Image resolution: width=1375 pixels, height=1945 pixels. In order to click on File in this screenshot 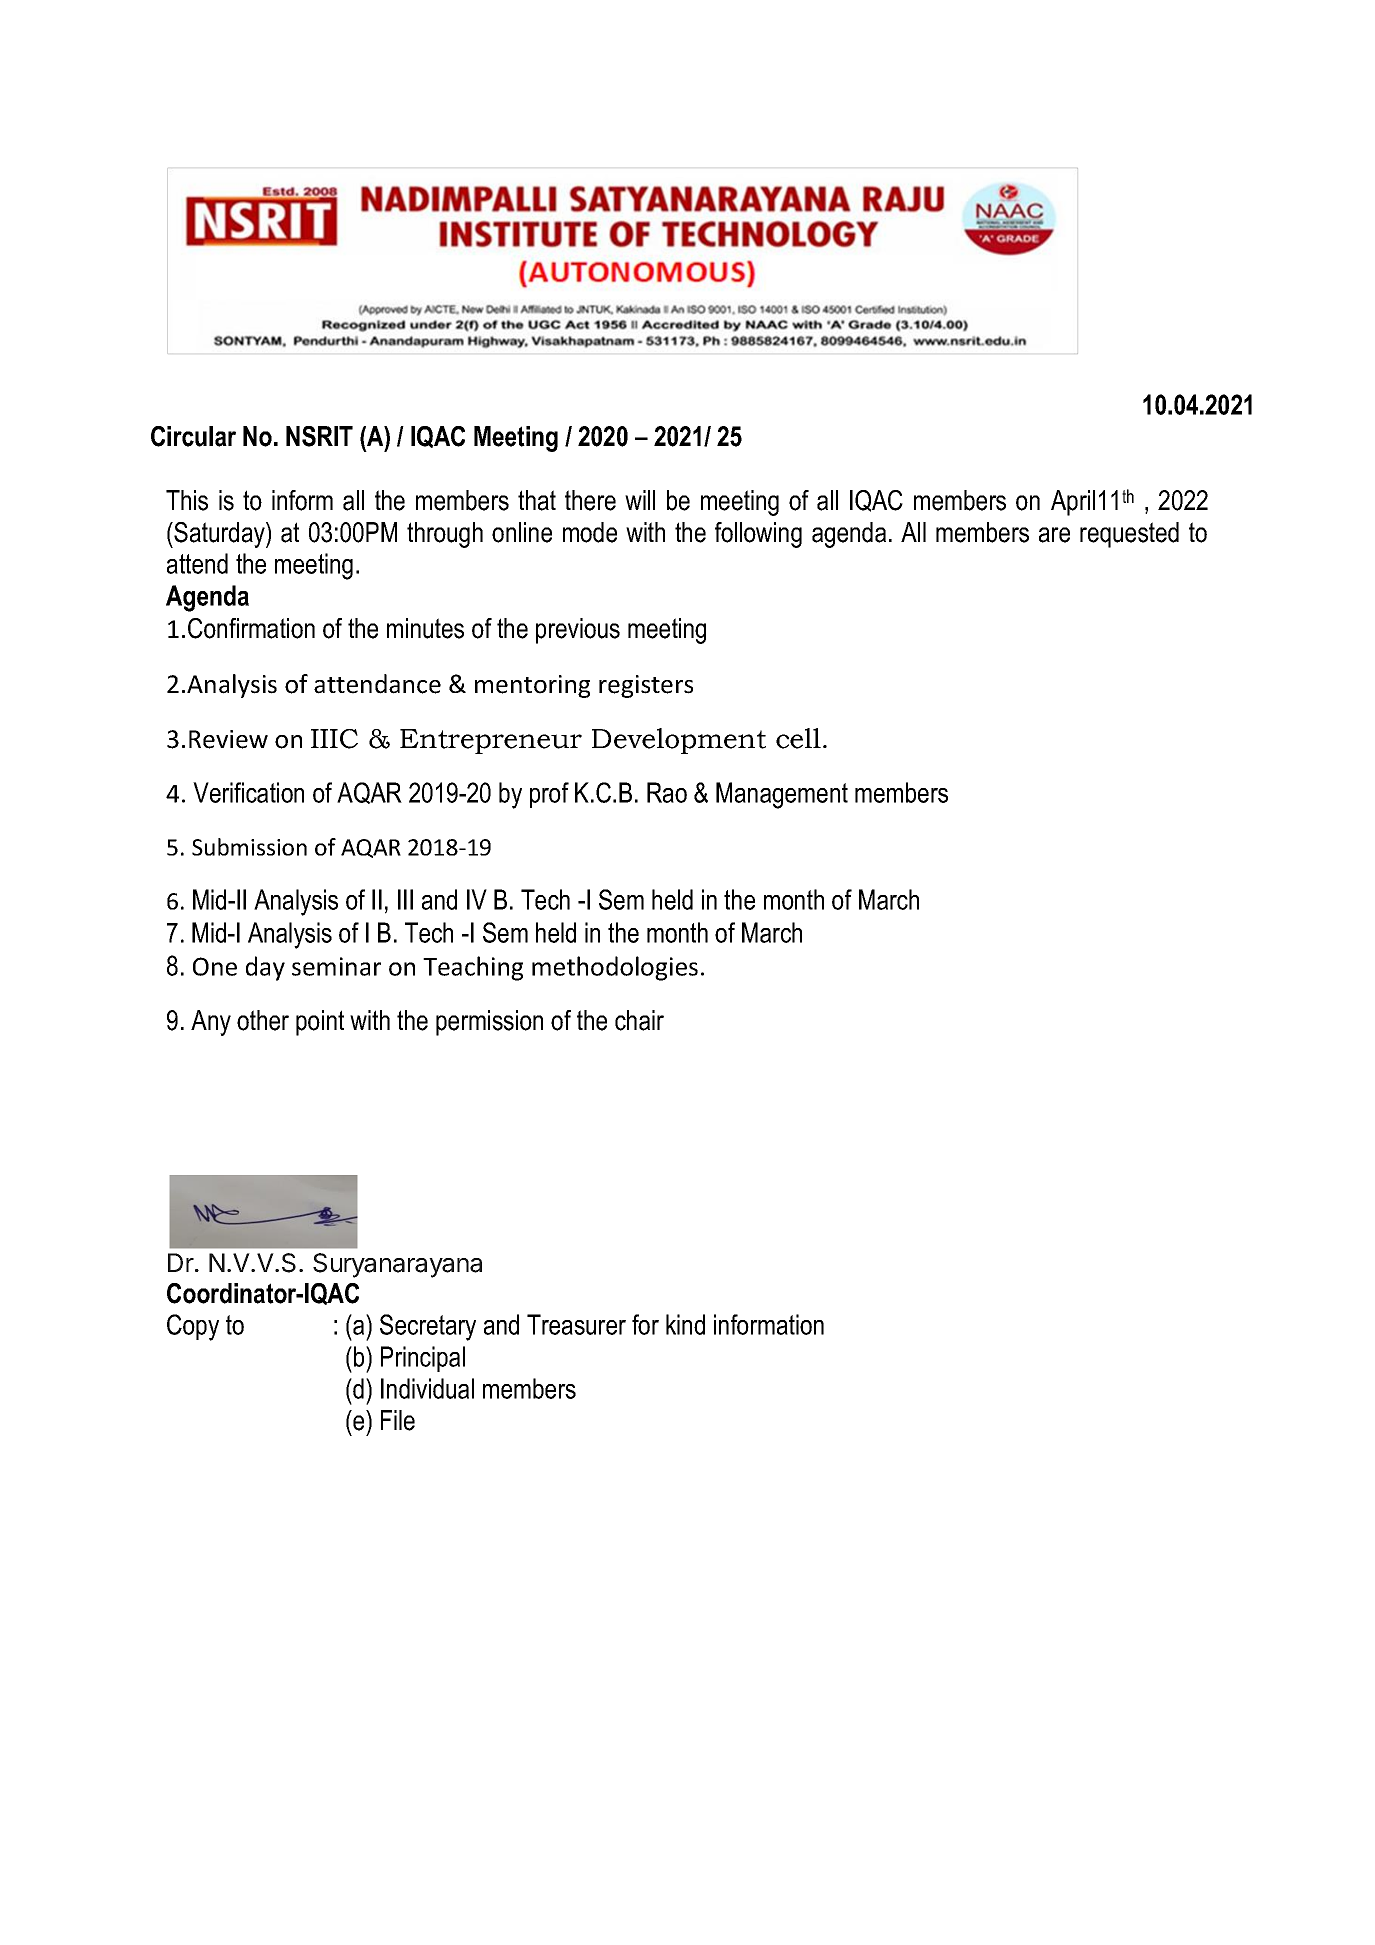, I will do `click(398, 1420)`.
